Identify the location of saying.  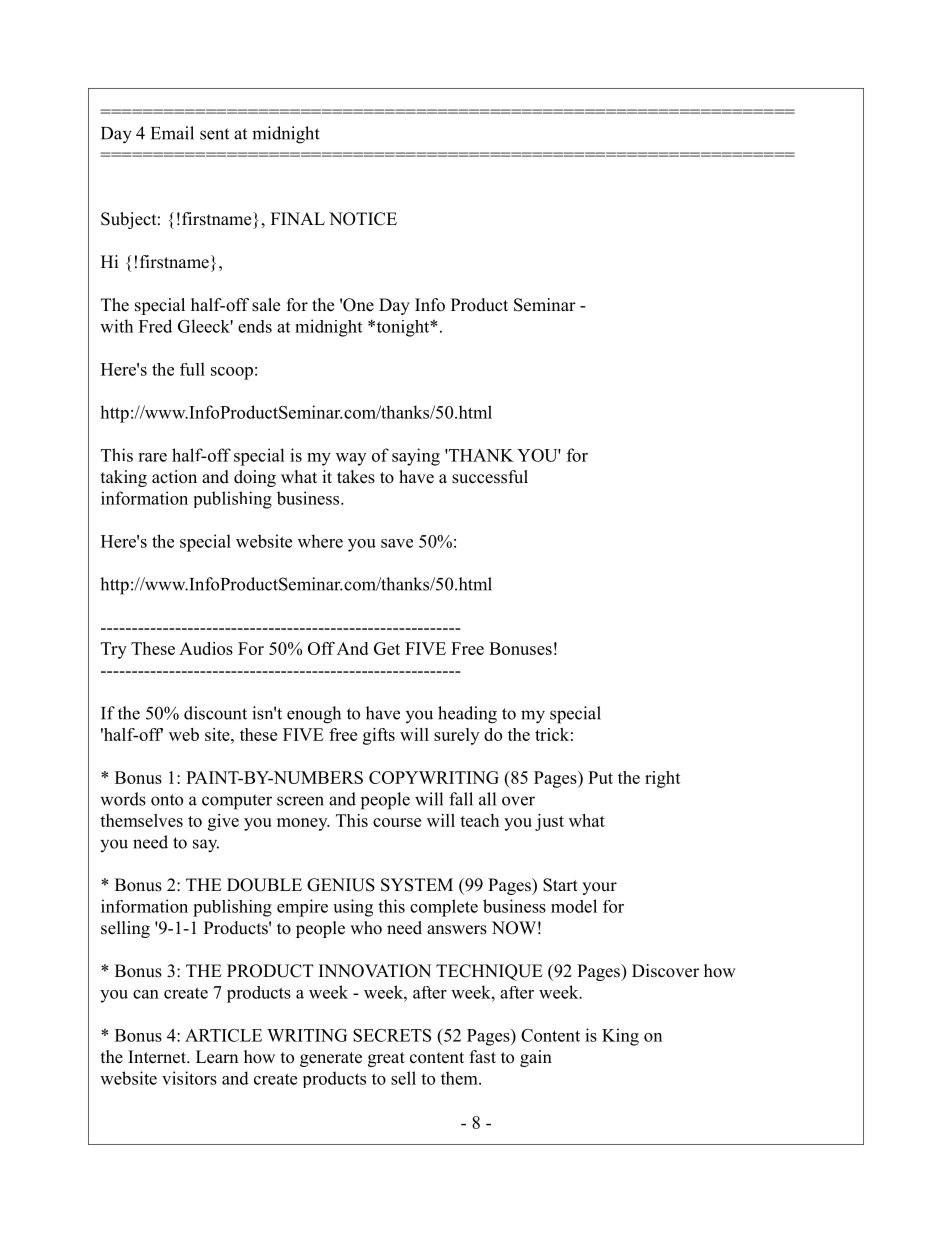
(416, 457).
